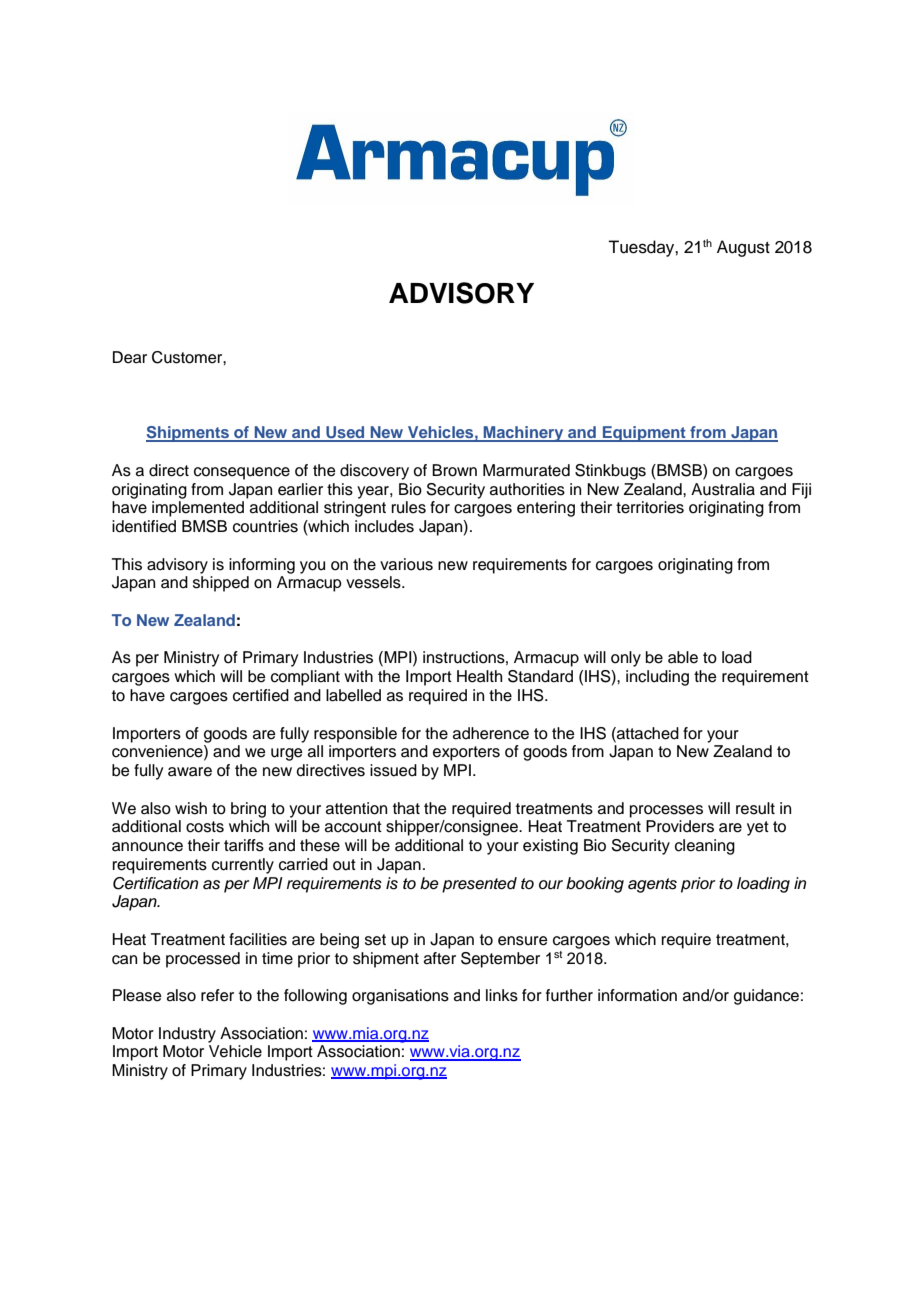  What do you see at coordinates (409, 507) in the screenshot?
I see `rules` at bounding box center [409, 507].
